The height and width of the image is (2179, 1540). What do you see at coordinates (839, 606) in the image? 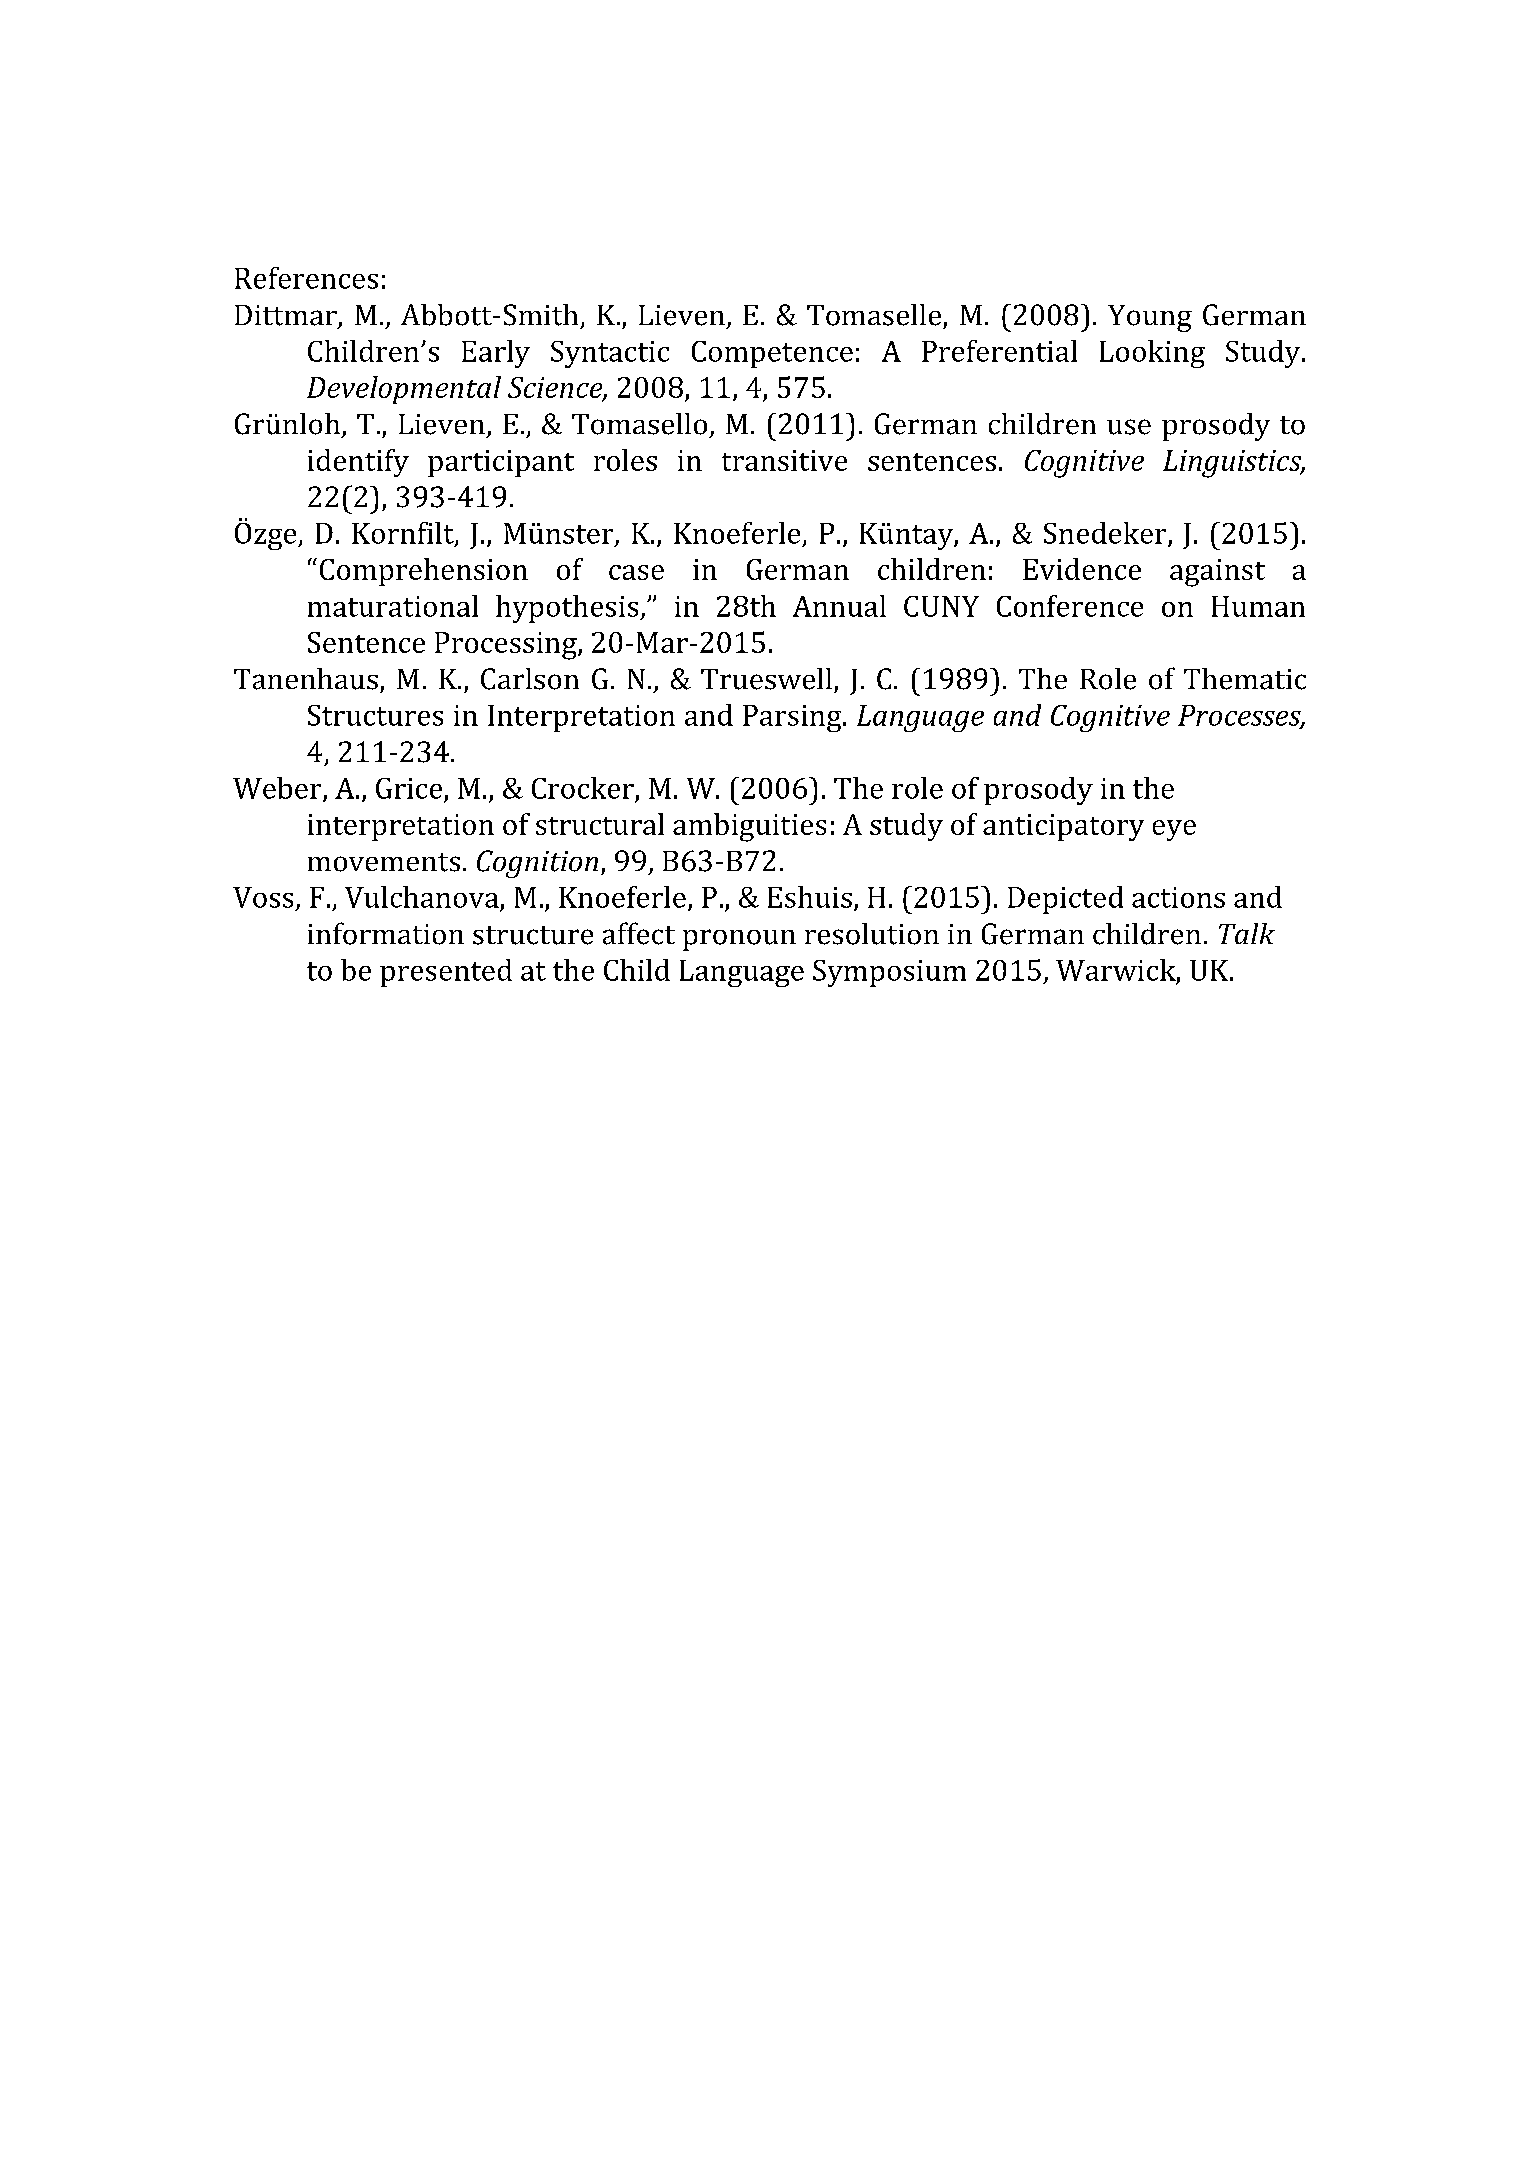
I see `Annual` at bounding box center [839, 606].
